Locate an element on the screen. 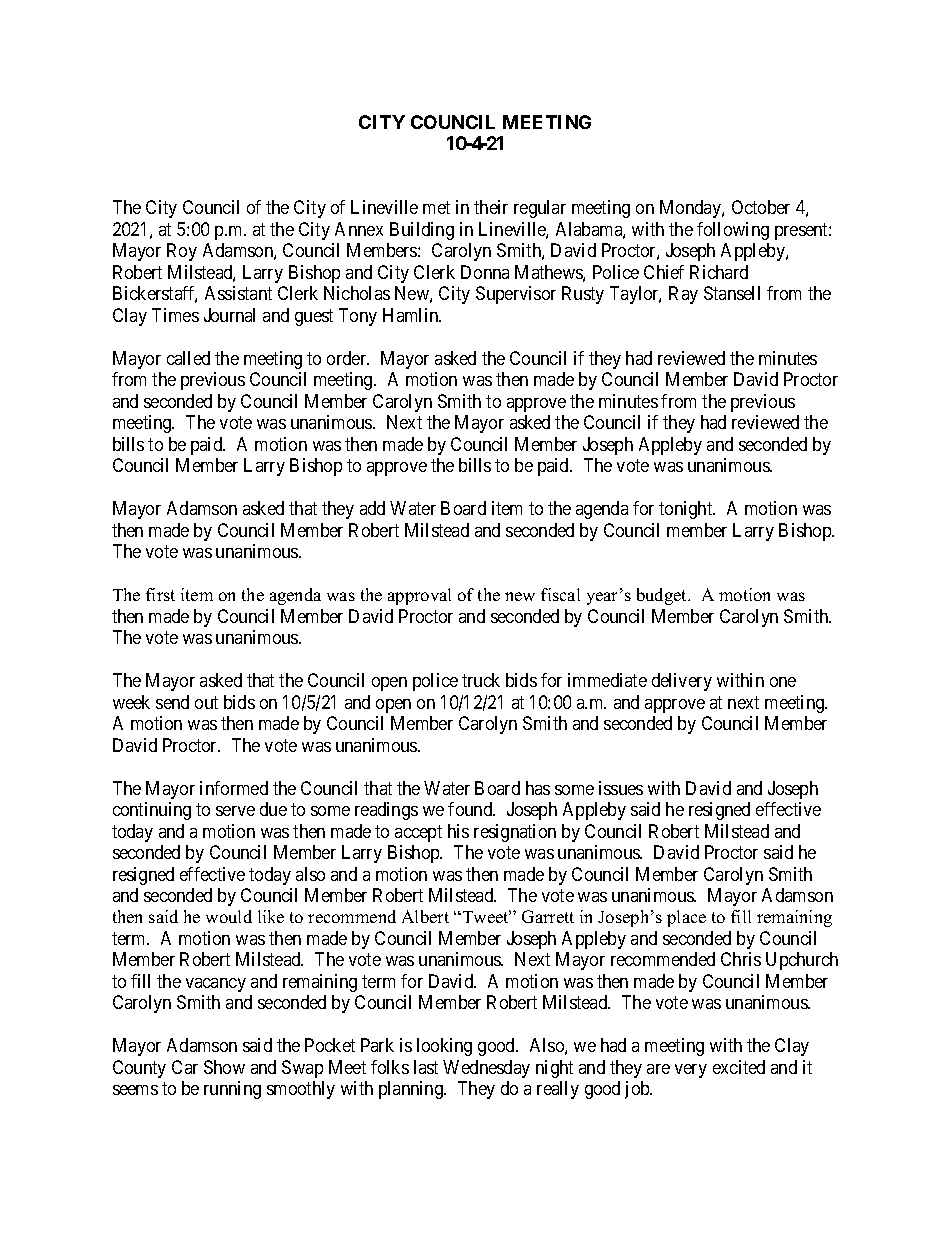  truck is located at coordinates (481, 680).
